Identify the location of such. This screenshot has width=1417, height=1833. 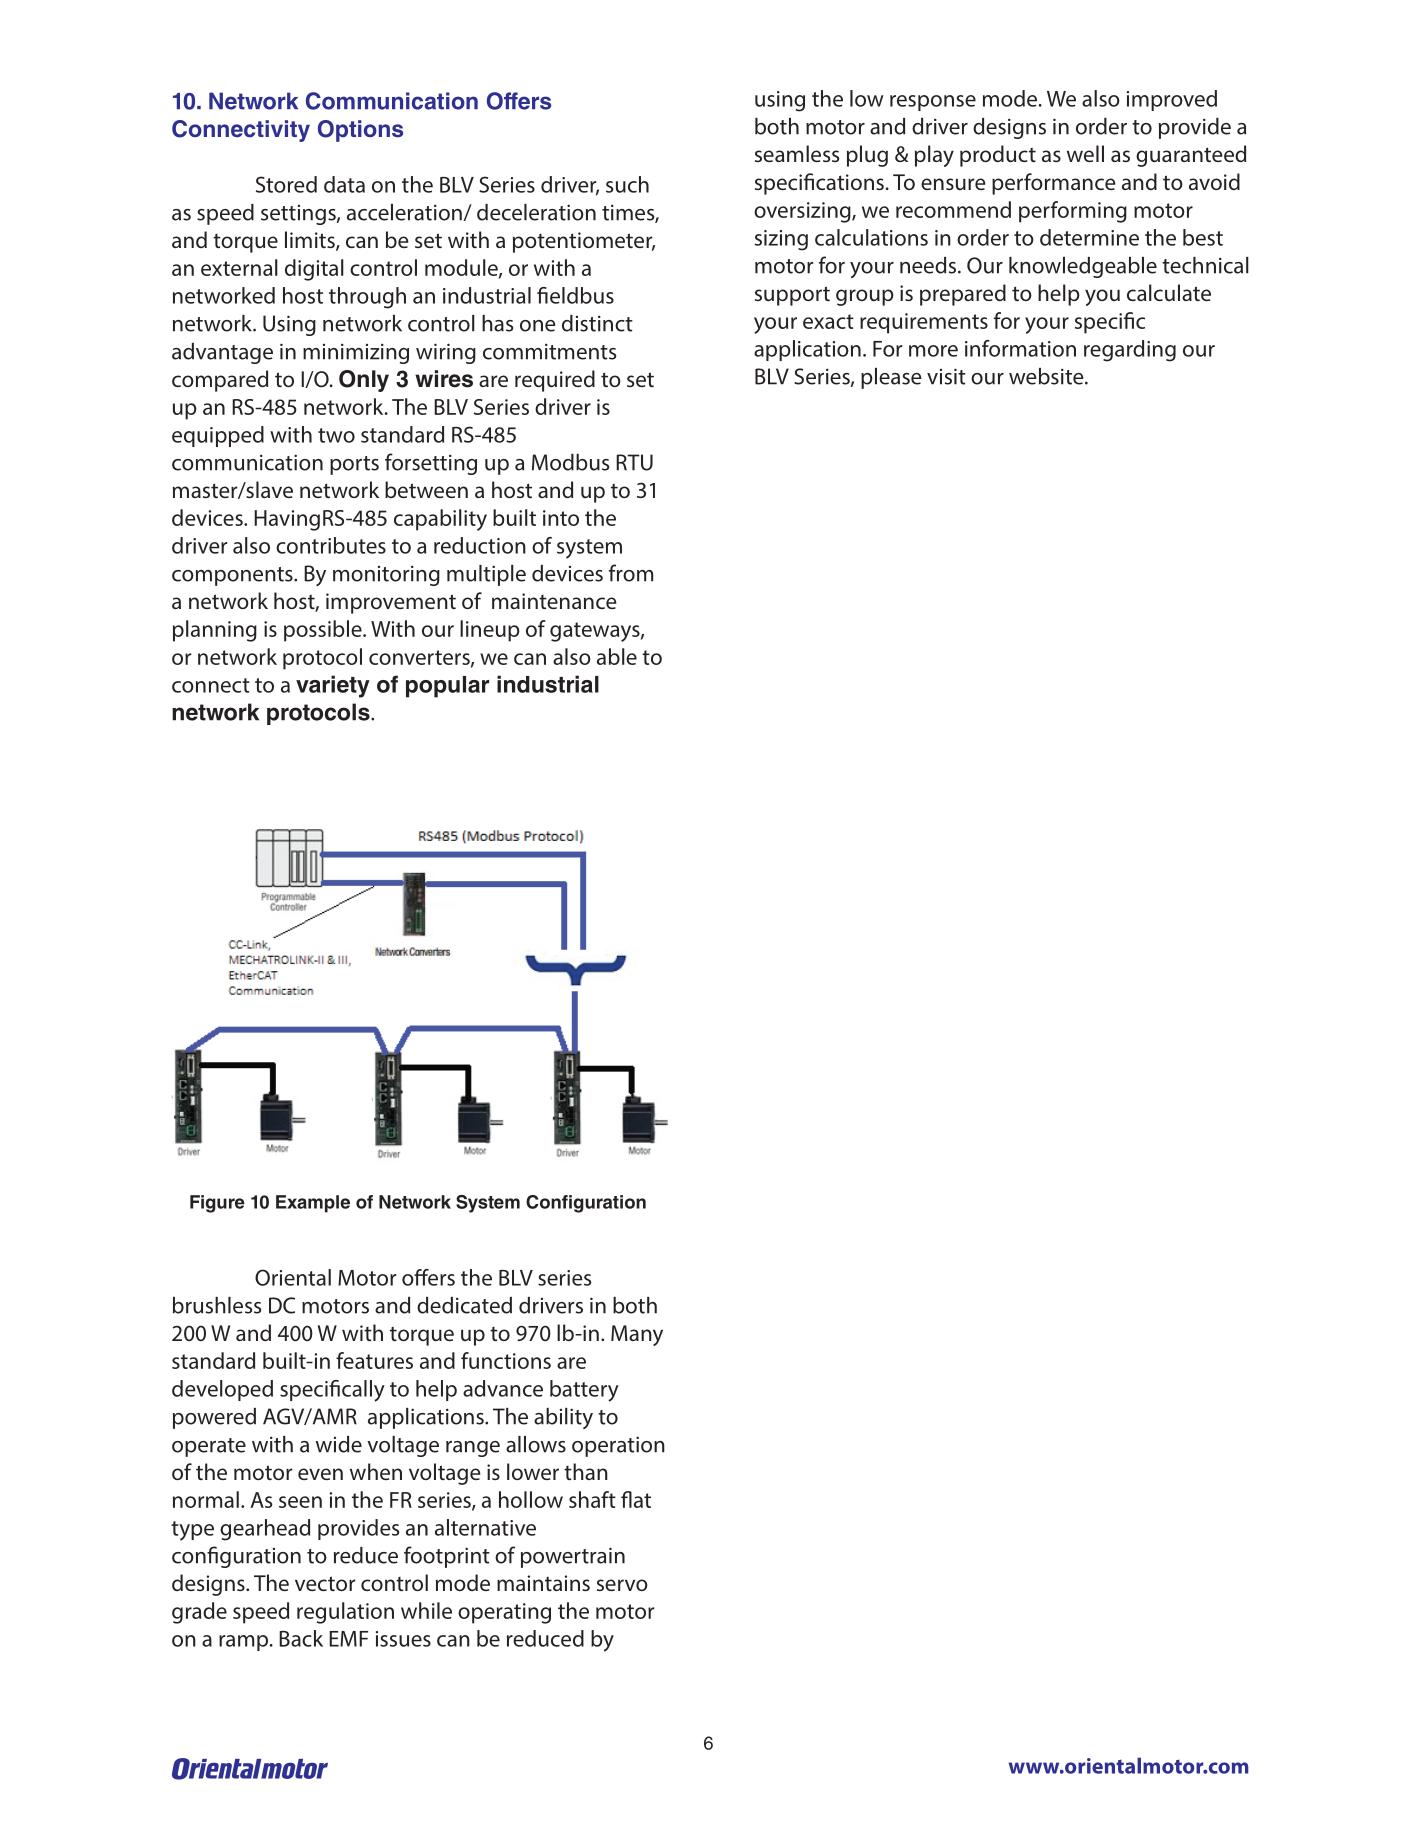
(627, 184).
